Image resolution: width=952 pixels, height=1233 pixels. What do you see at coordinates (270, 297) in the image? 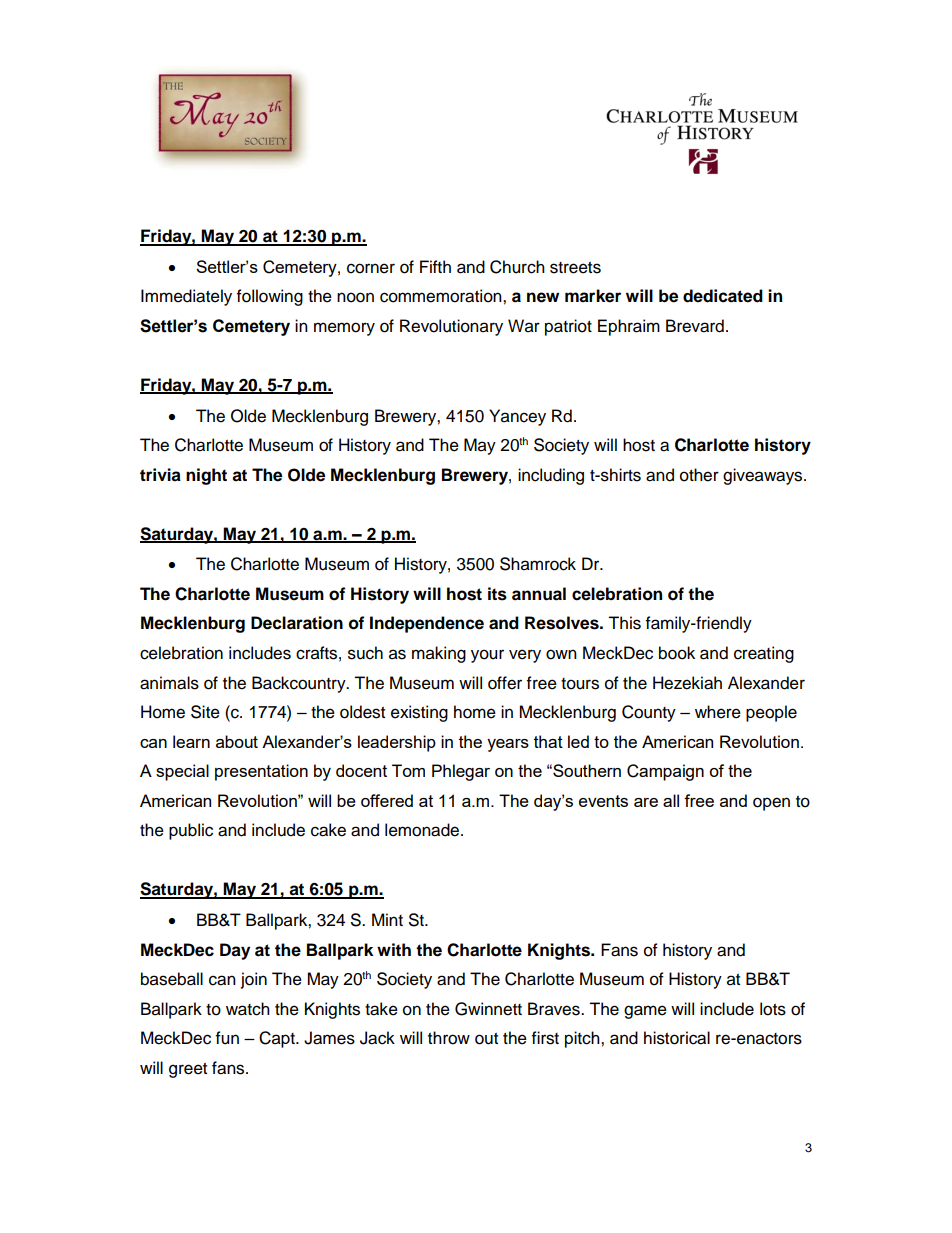
I see `following` at bounding box center [270, 297].
